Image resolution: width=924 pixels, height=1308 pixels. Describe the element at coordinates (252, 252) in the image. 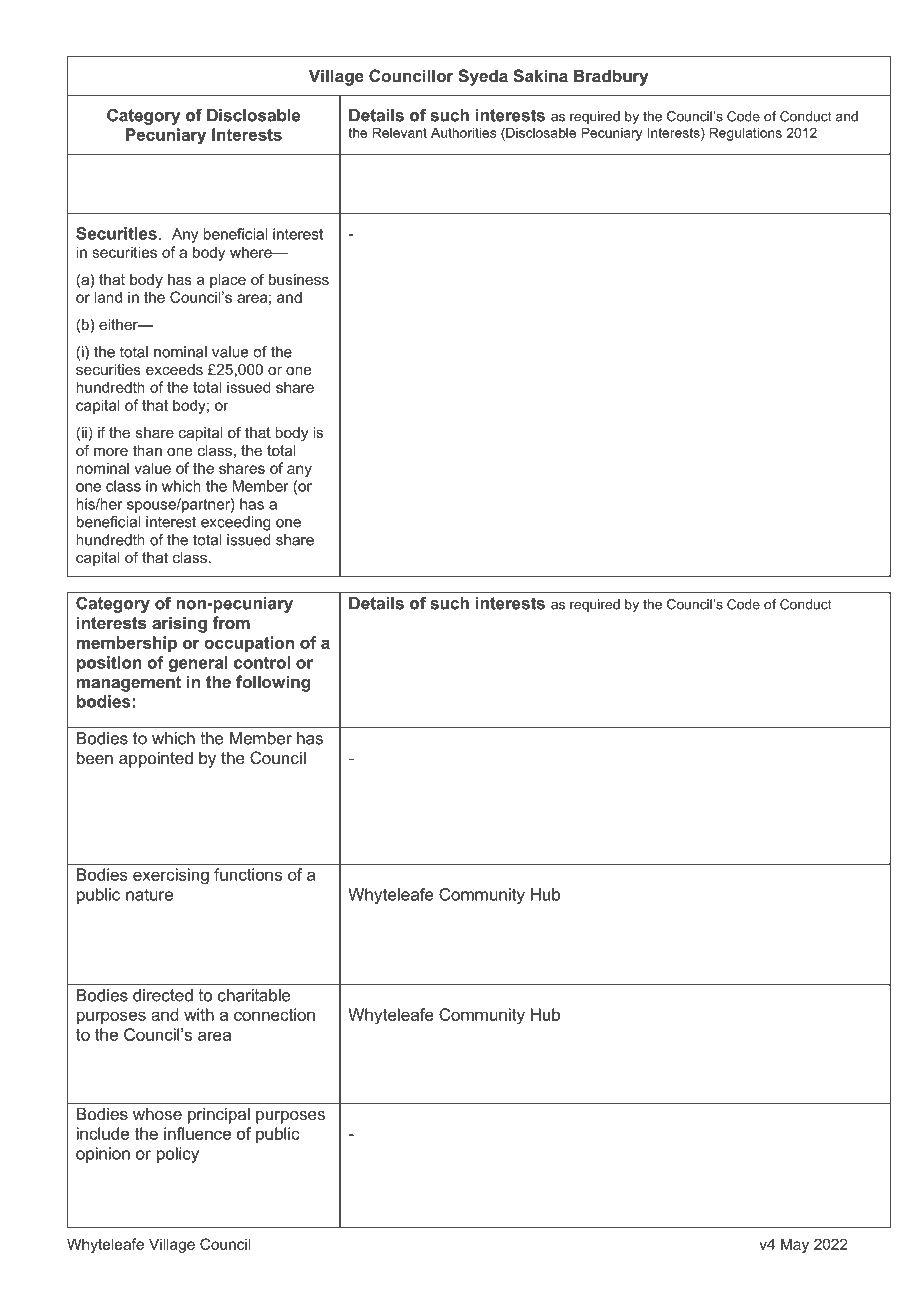

I see `where` at that location.
